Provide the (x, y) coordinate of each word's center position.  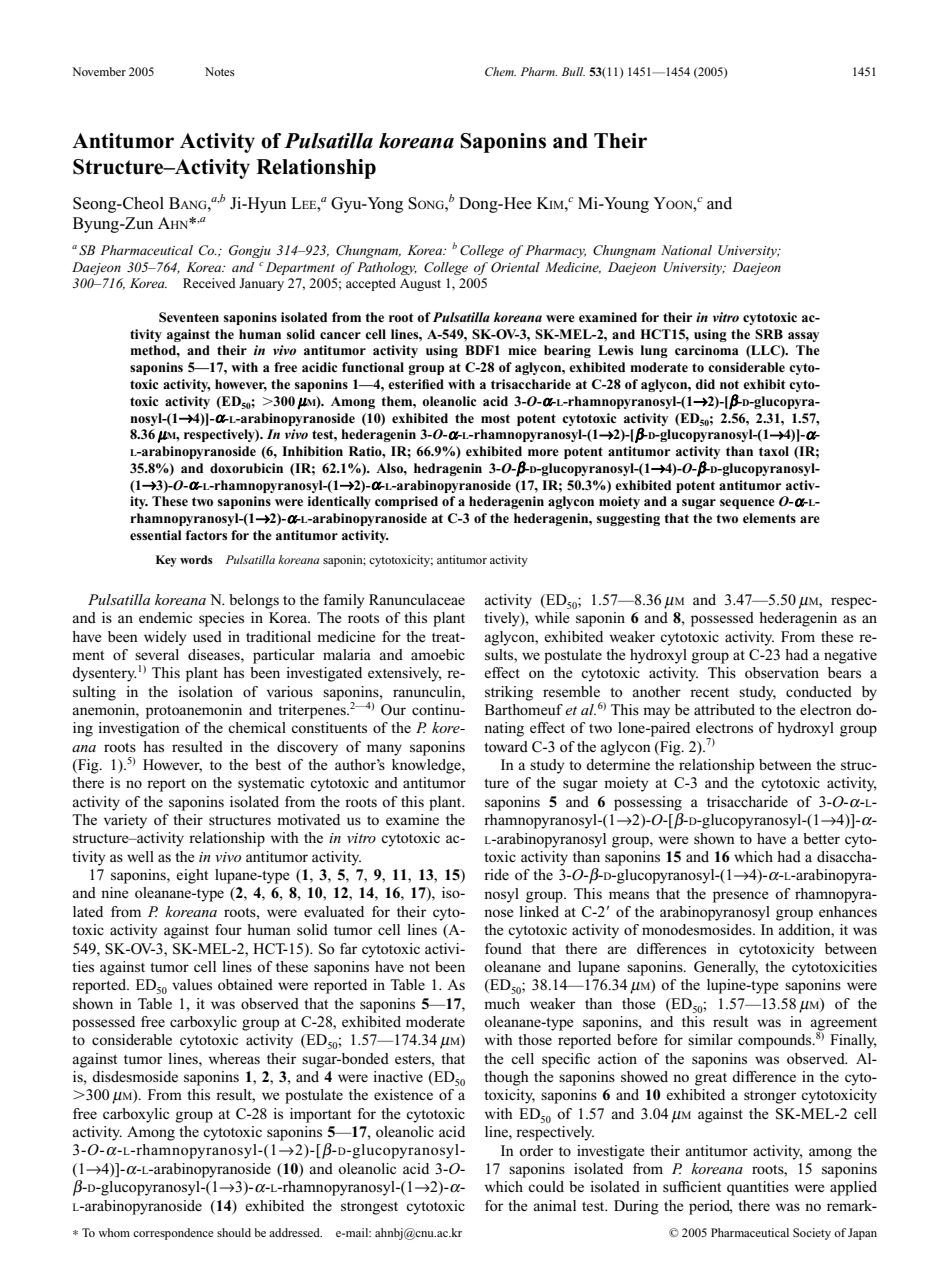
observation (782, 672)
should (234, 1232)
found (503, 948)
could (546, 1186)
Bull (573, 71)
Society (812, 1234)
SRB (769, 334)
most (495, 418)
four (228, 929)
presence (741, 897)
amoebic (438, 654)
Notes (220, 71)
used (207, 636)
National (686, 250)
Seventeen (189, 317)
